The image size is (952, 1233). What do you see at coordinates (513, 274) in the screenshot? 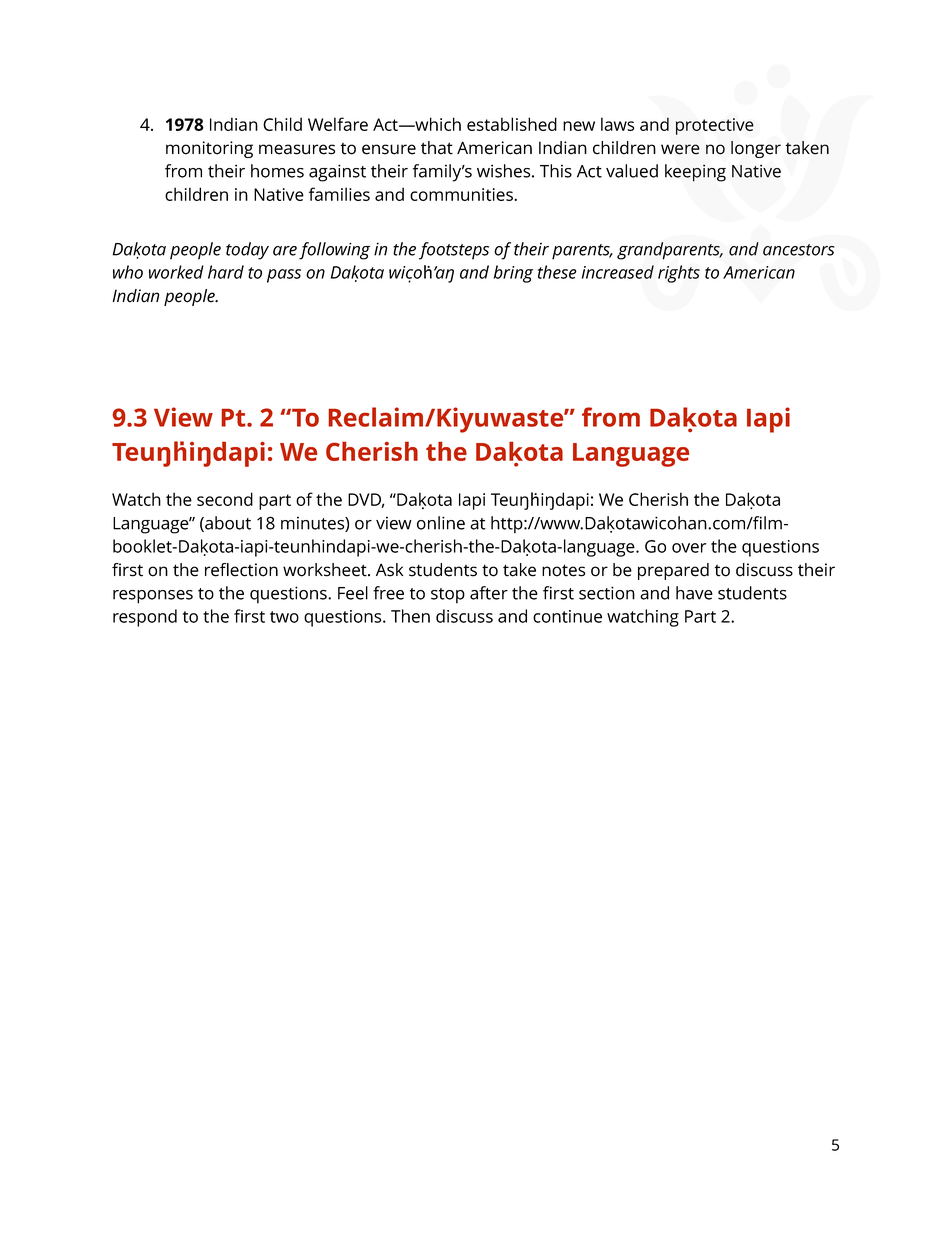
I see `bring` at bounding box center [513, 274].
